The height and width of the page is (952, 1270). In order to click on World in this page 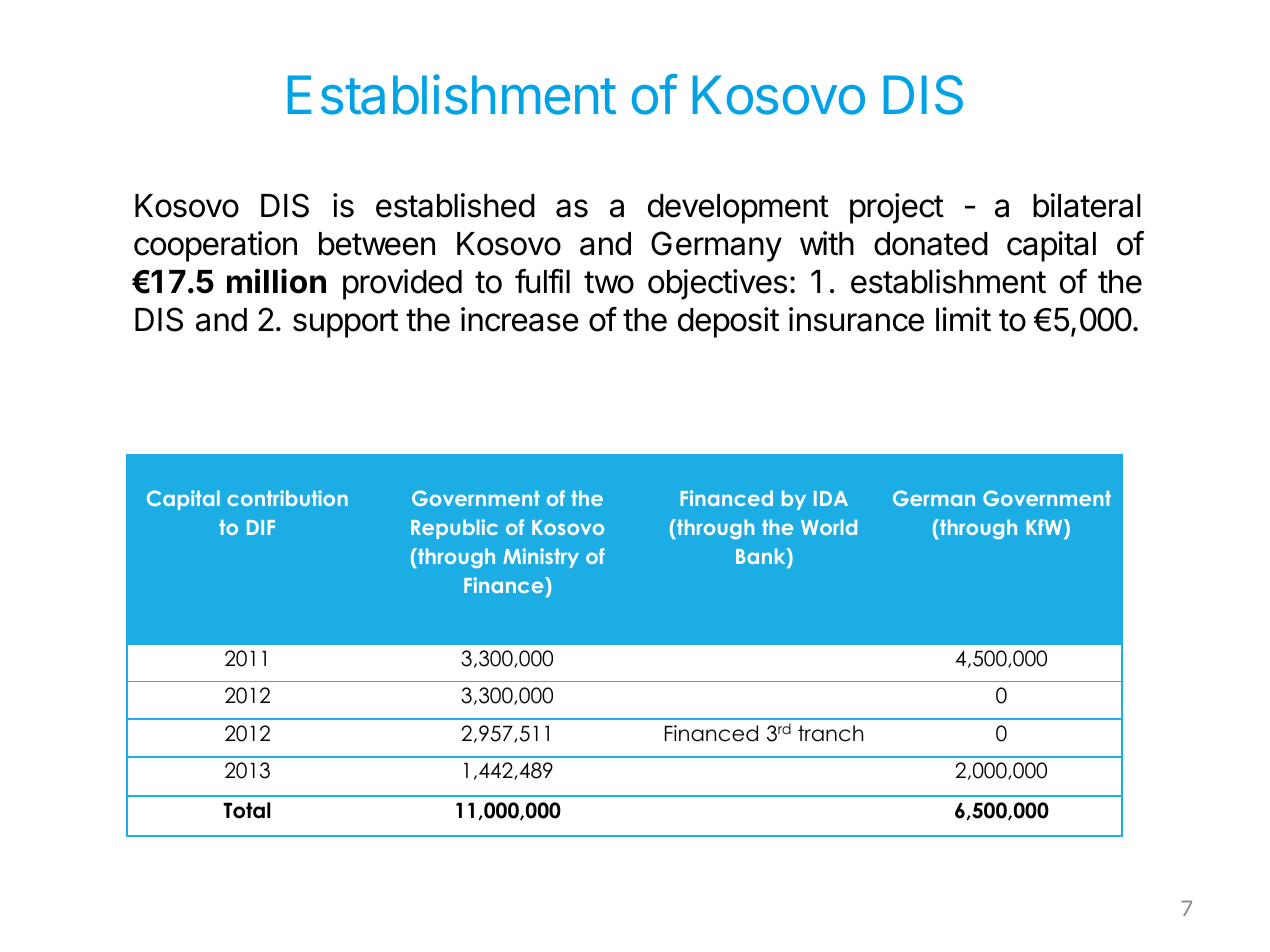, I will do `click(829, 527)`.
